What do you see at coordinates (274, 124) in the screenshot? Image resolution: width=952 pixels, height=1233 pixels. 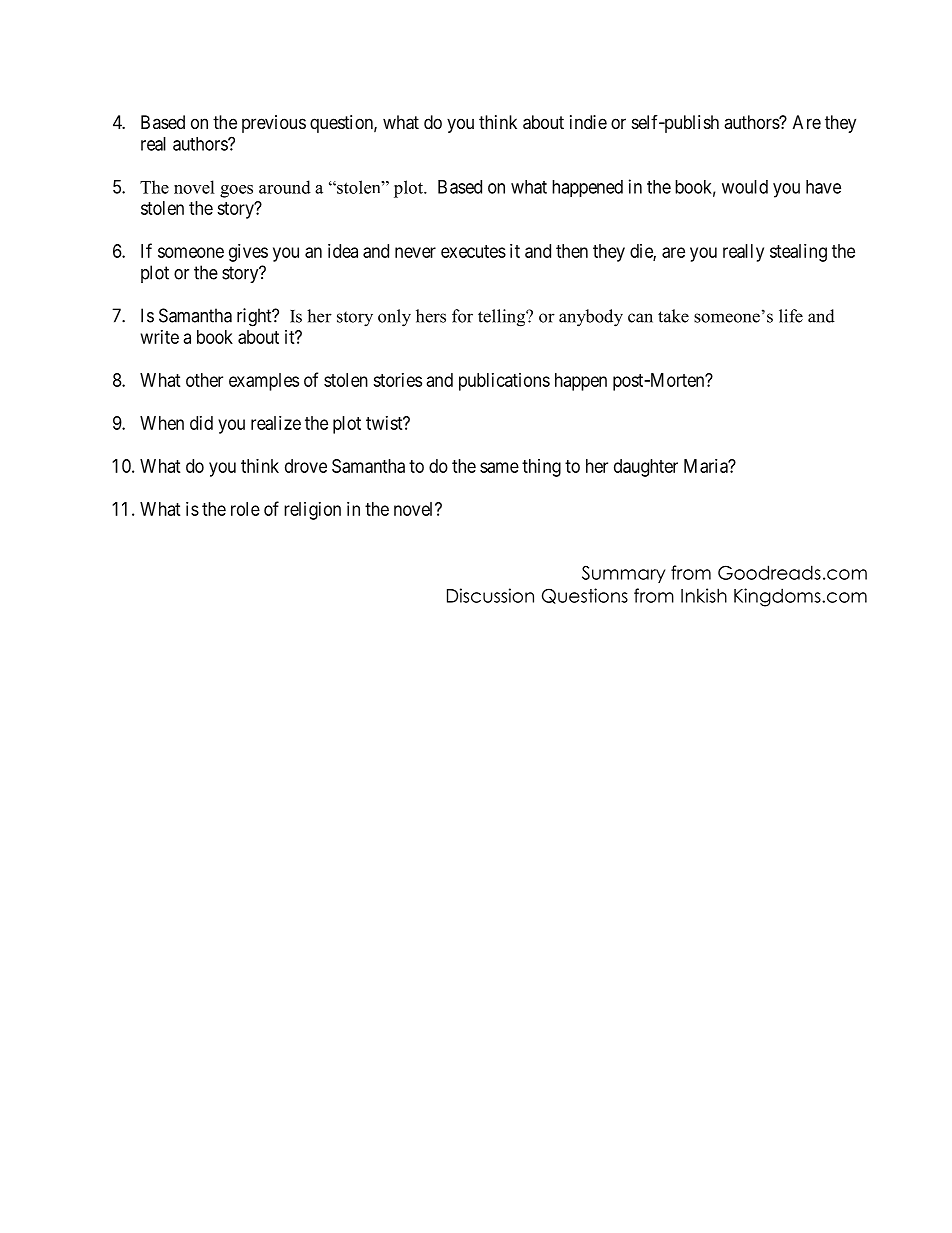 I see `previous` at bounding box center [274, 124].
